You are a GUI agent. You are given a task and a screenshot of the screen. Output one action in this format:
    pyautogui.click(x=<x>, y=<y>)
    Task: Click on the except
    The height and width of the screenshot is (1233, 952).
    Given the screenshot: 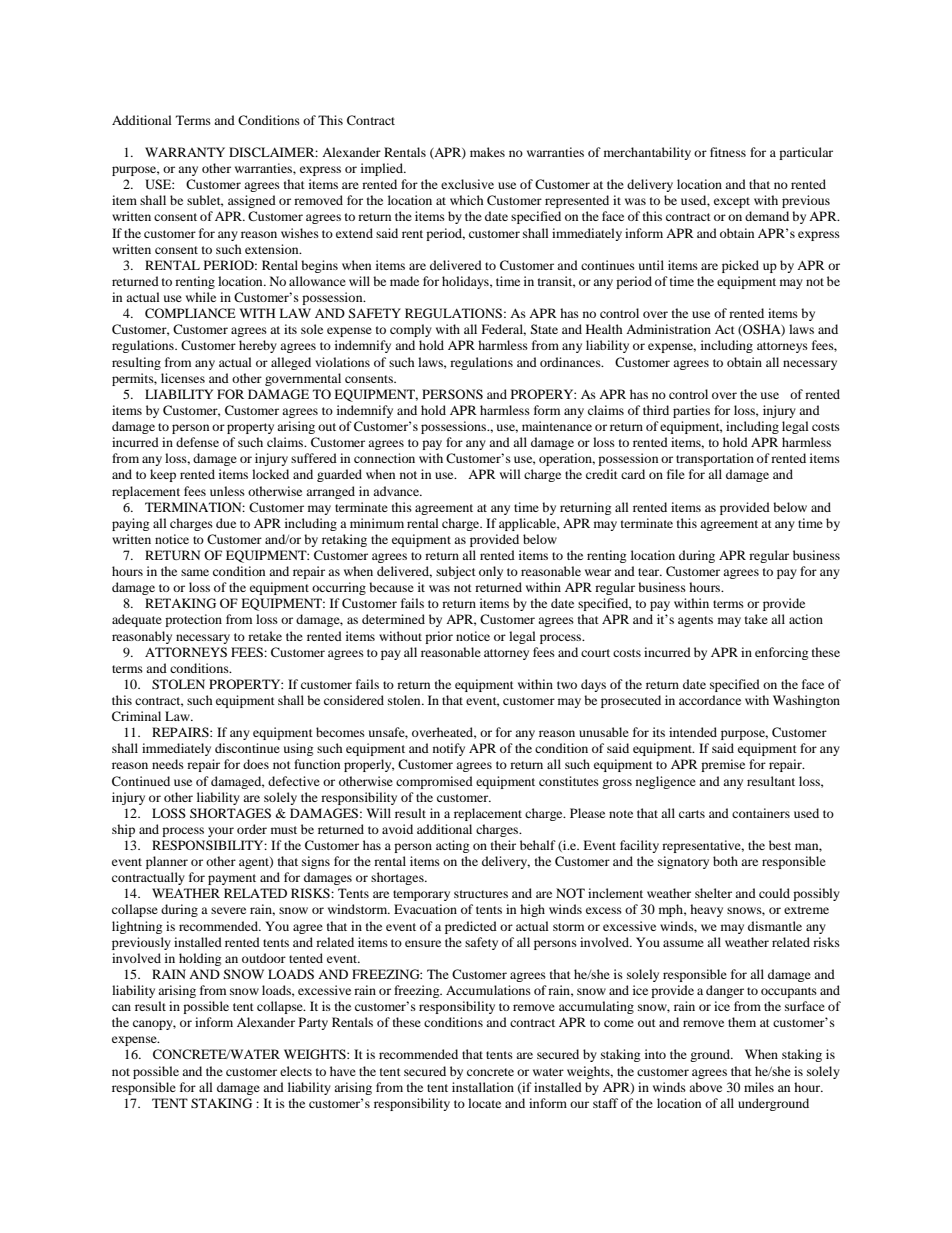 What is the action you would take?
    pyautogui.click(x=732, y=202)
